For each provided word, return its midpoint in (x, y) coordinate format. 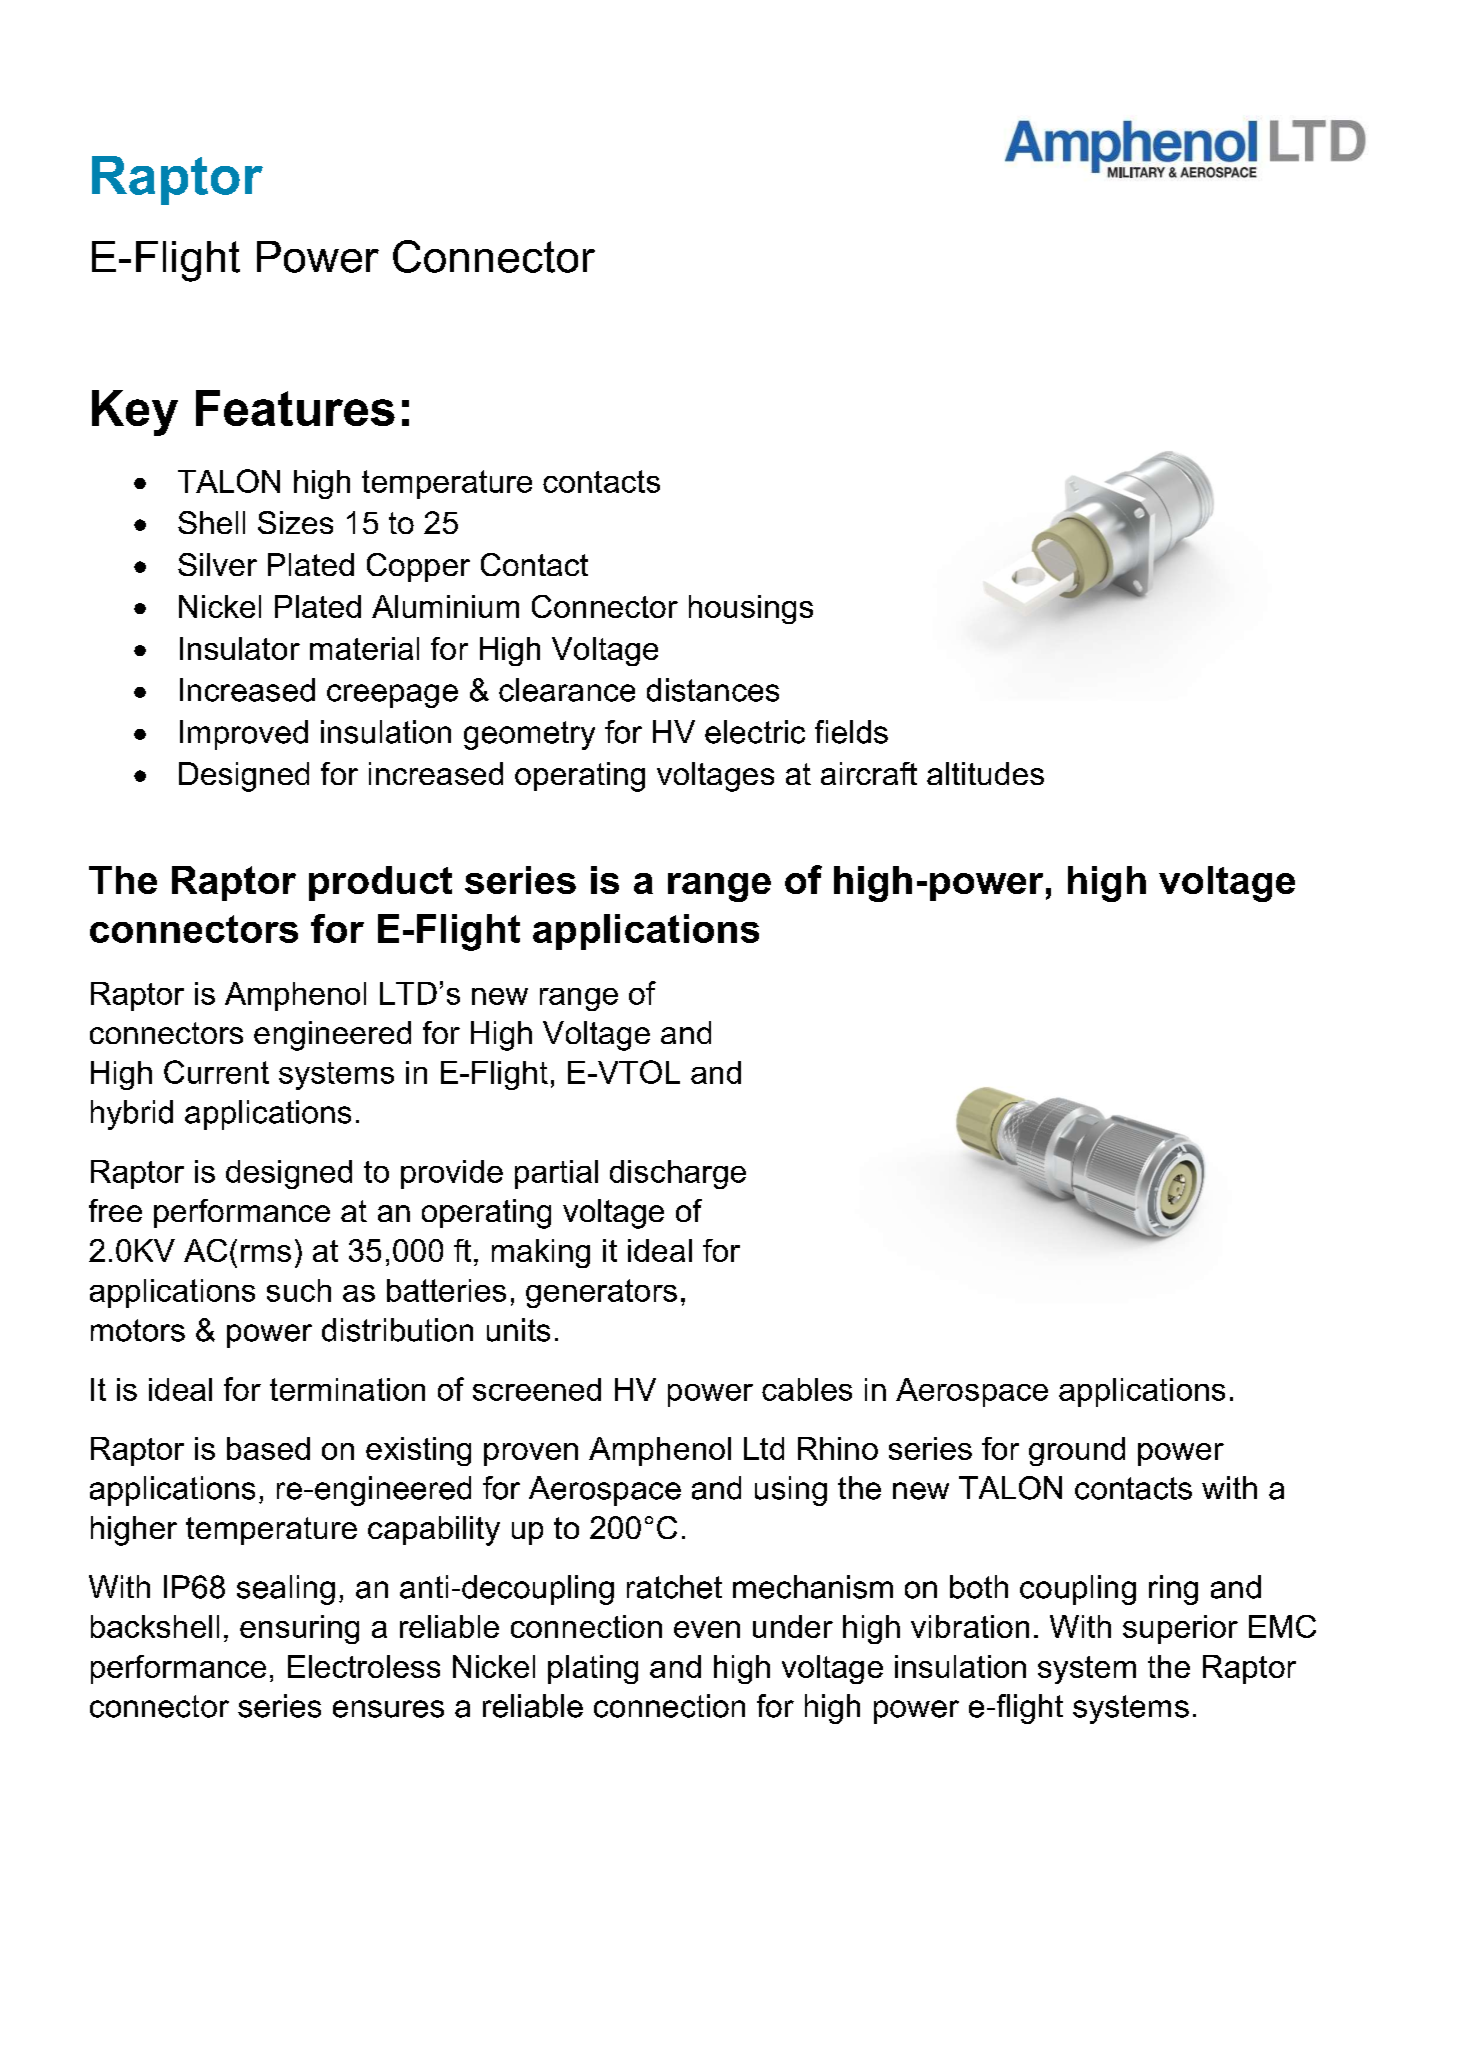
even (707, 1629)
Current (216, 1072)
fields (851, 732)
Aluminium (445, 606)
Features (295, 408)
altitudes (985, 773)
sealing (286, 1590)
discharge (678, 1174)
